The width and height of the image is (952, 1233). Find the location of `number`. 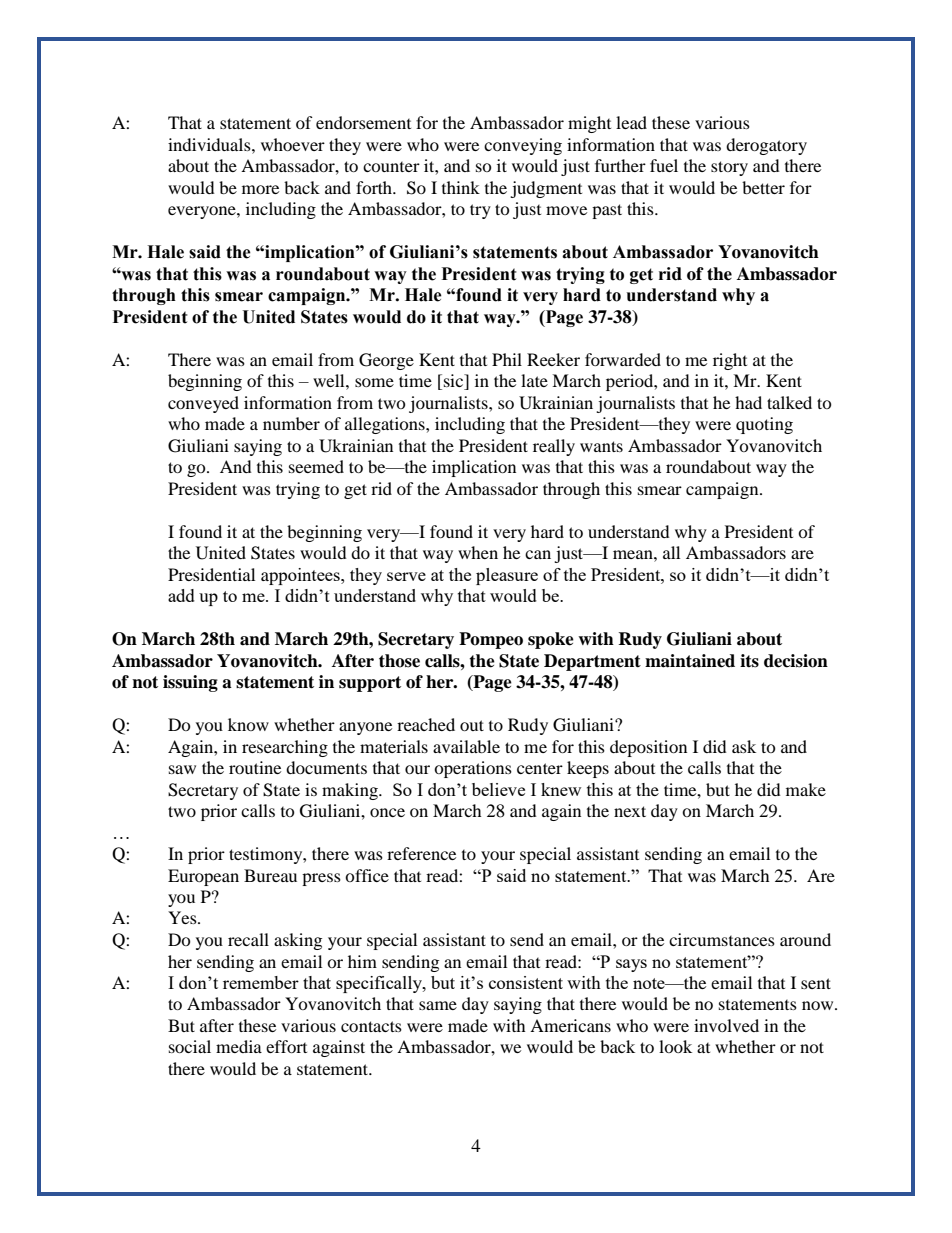

number is located at coordinates (291, 423).
